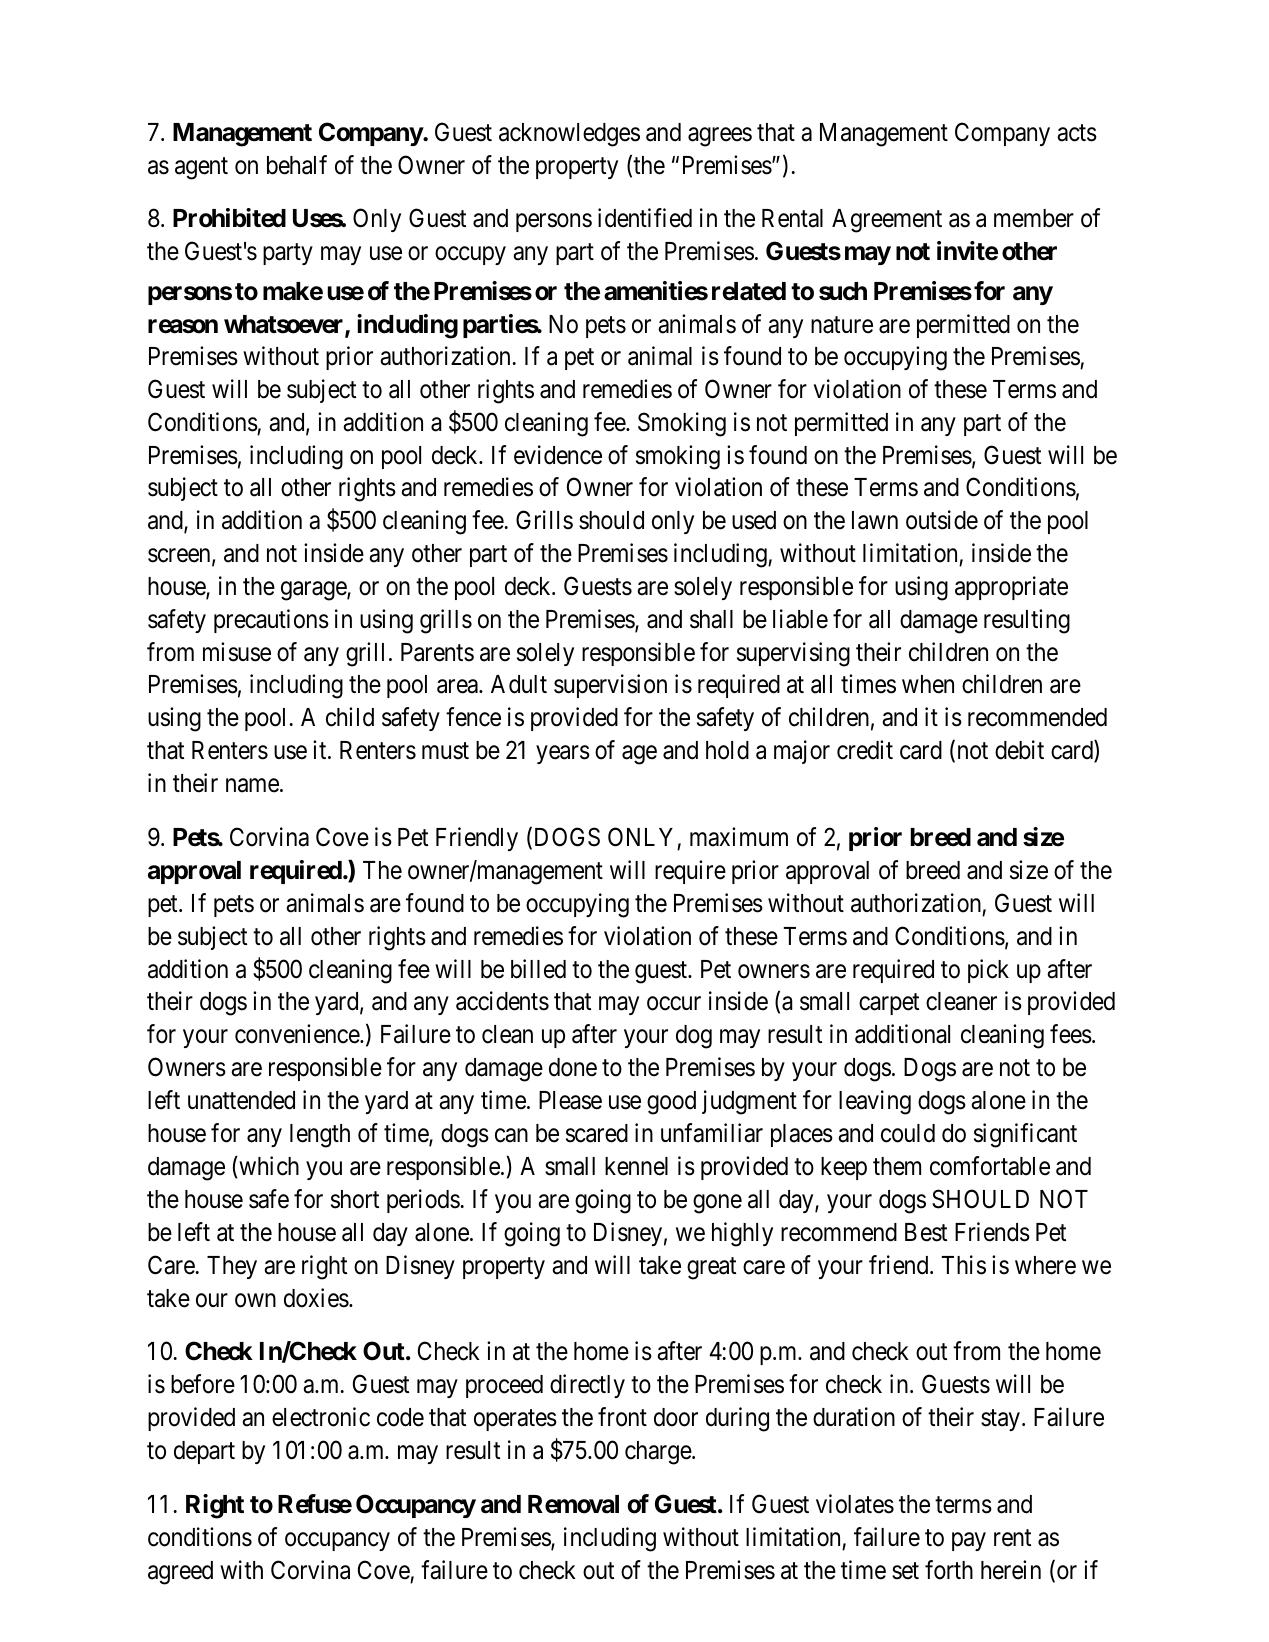  I want to click on member, so click(1034, 218).
